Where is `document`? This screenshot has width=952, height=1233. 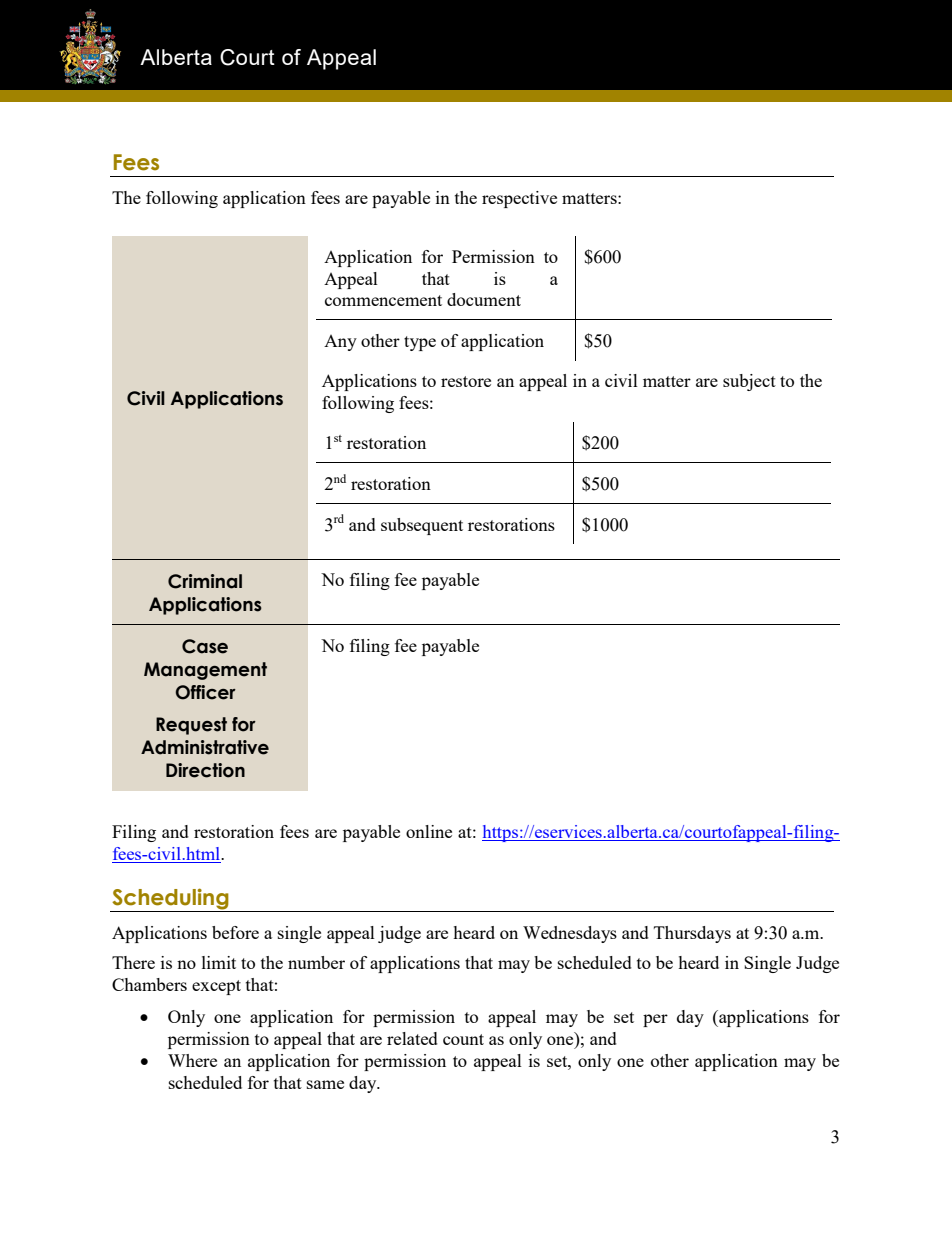
document is located at coordinates (484, 299).
